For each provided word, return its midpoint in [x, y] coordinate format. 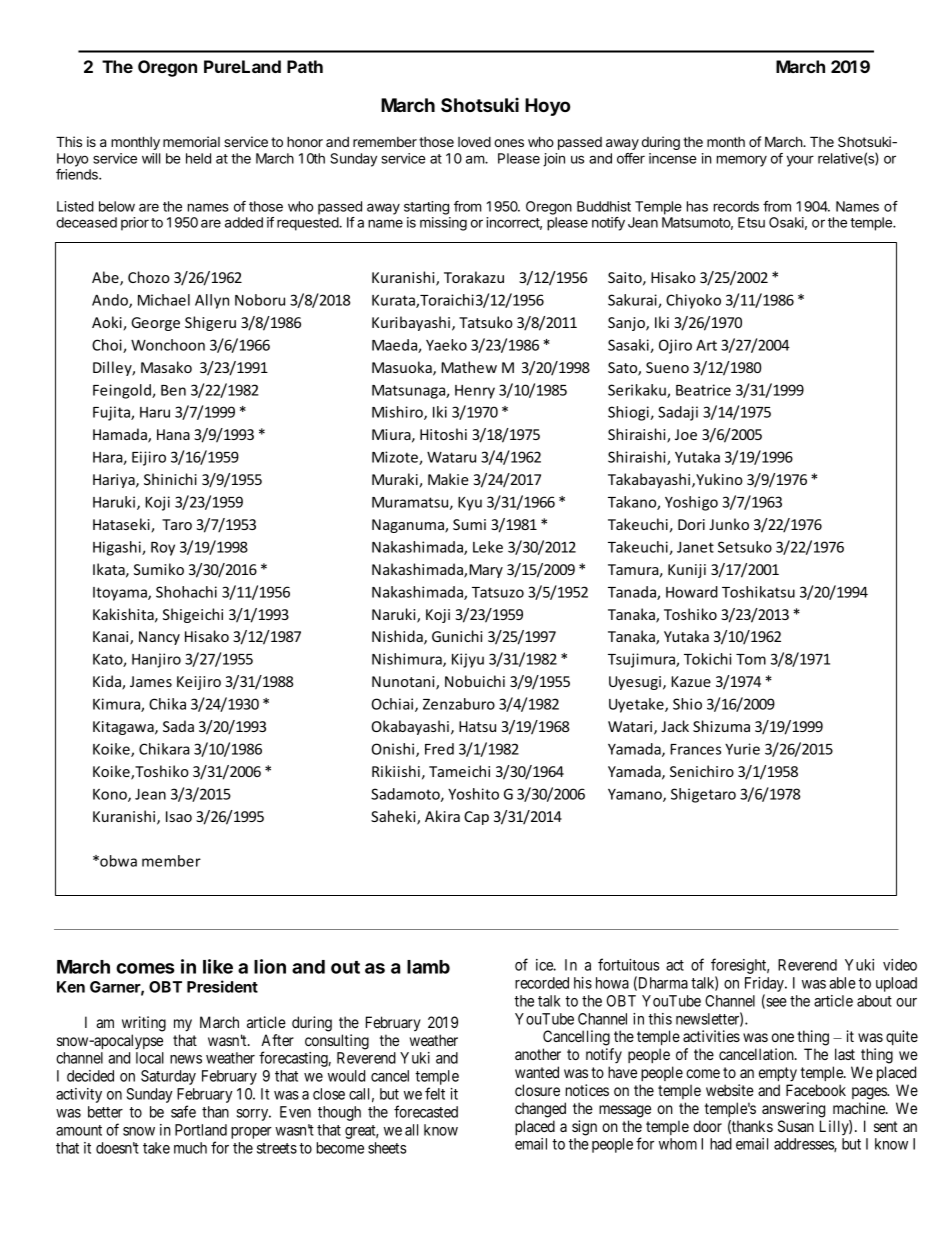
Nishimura [408, 660]
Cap [476, 818]
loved [474, 142]
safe [183, 1111]
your [800, 161]
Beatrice [703, 390]
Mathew [469, 367]
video [900, 965]
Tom [751, 659]
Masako [166, 367]
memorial [191, 141]
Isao [179, 816]
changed [540, 1110]
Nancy [159, 638]
